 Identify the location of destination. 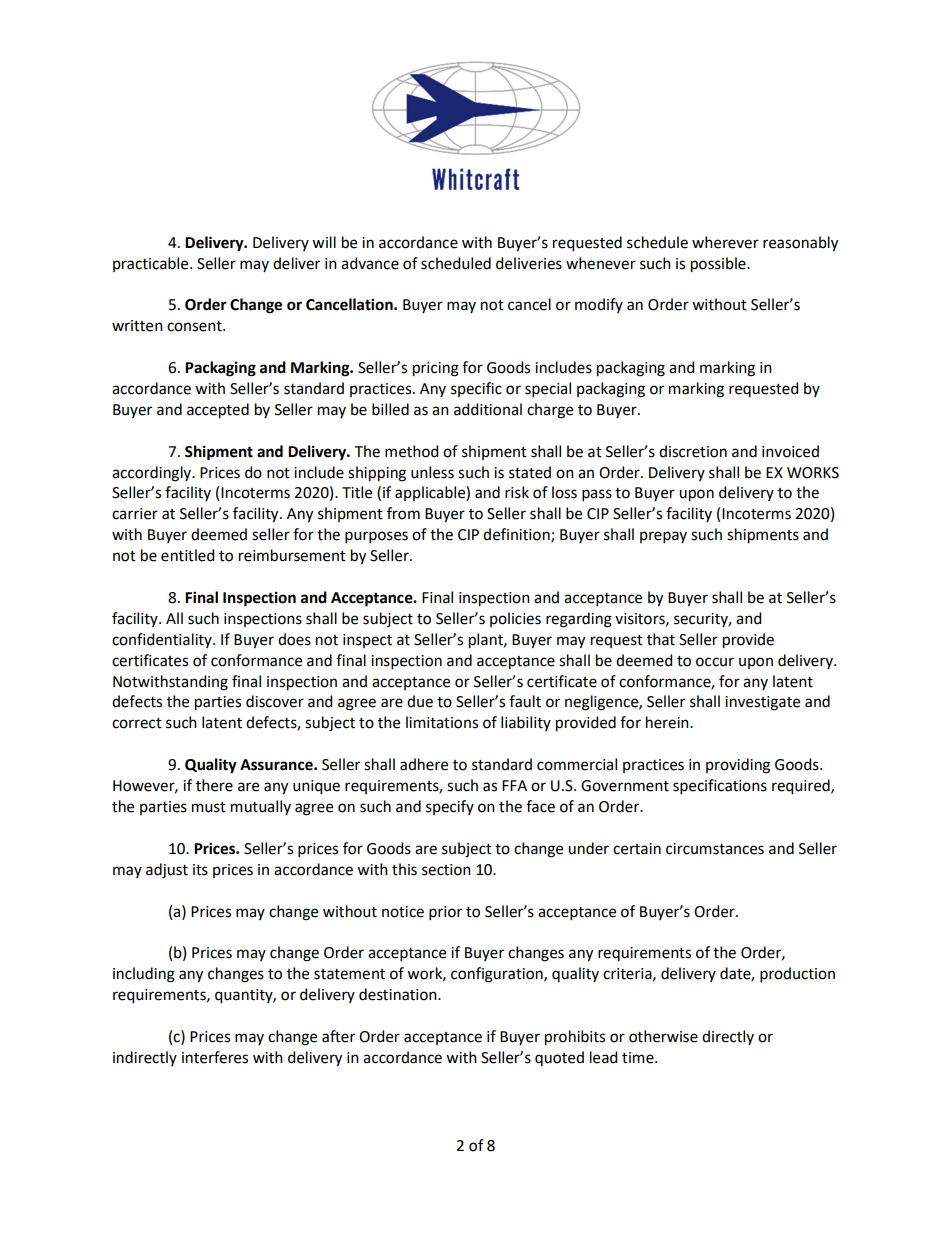
(399, 994).
